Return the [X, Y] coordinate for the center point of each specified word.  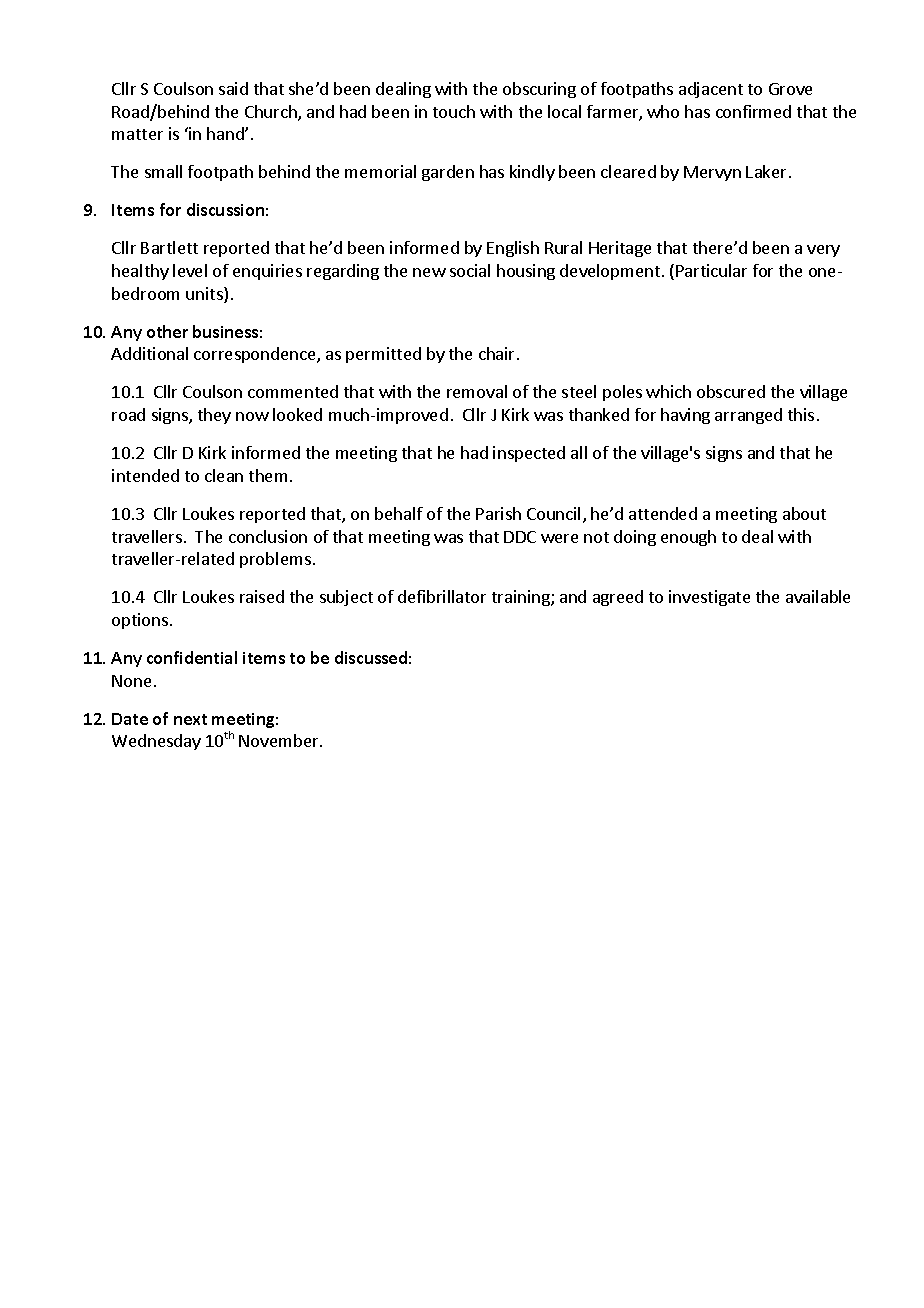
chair [498, 353]
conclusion [268, 536]
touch [454, 111]
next [190, 719]
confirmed [753, 111]
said [233, 88]
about [804, 513]
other [167, 331]
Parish [498, 513]
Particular [711, 270]
